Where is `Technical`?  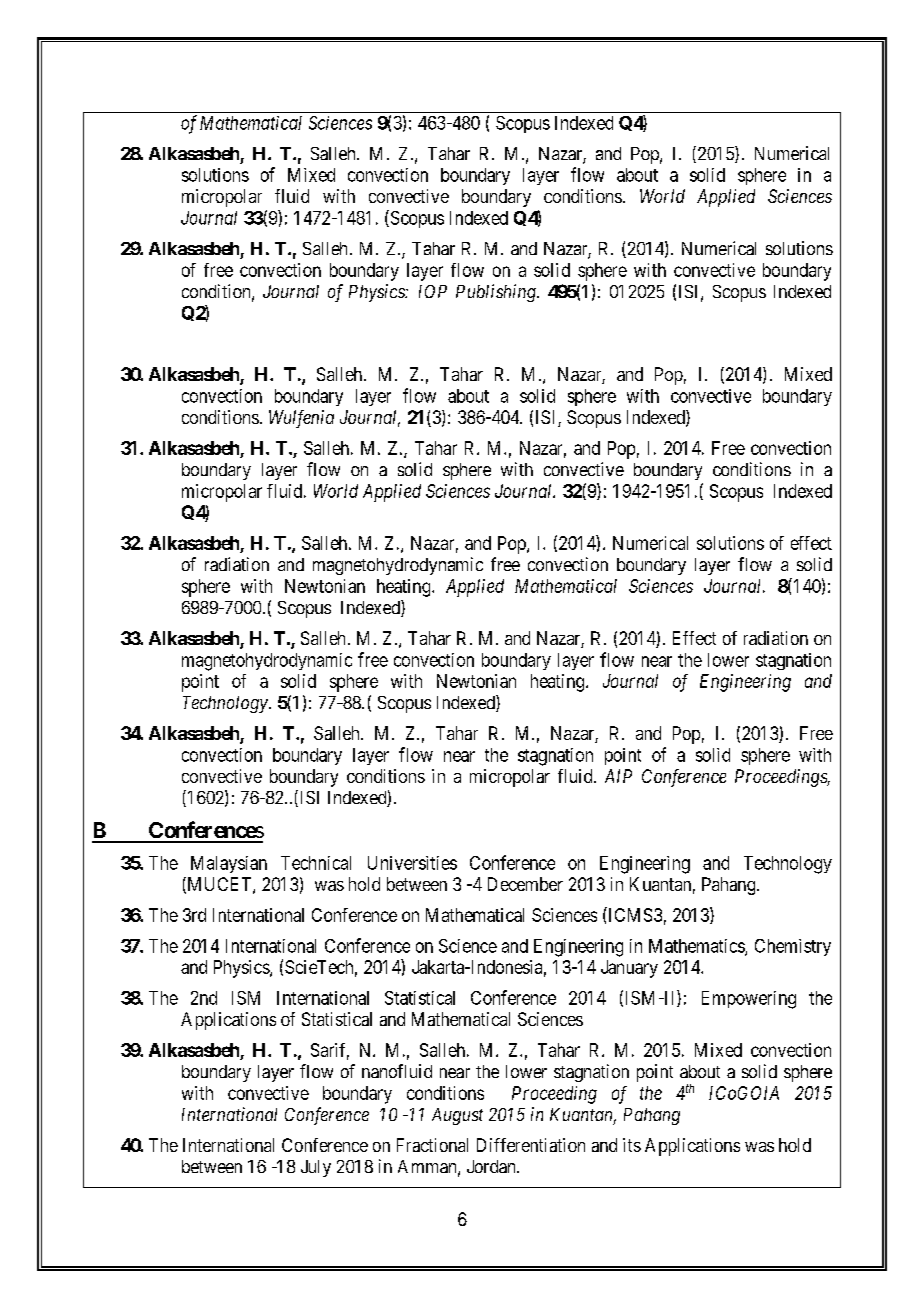 Technical is located at coordinates (316, 863).
